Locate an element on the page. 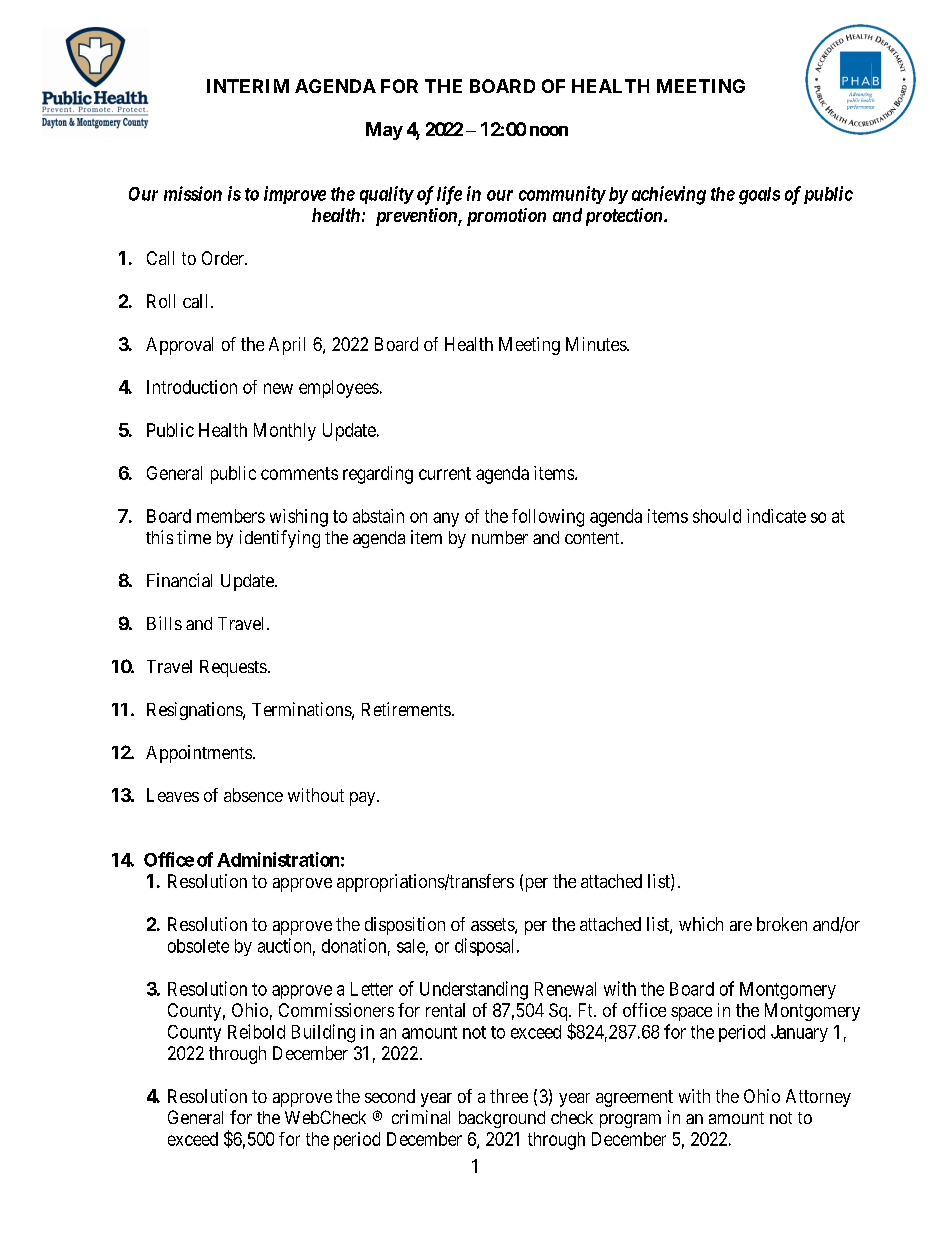 The image size is (952, 1233). Monthly is located at coordinates (285, 432).
